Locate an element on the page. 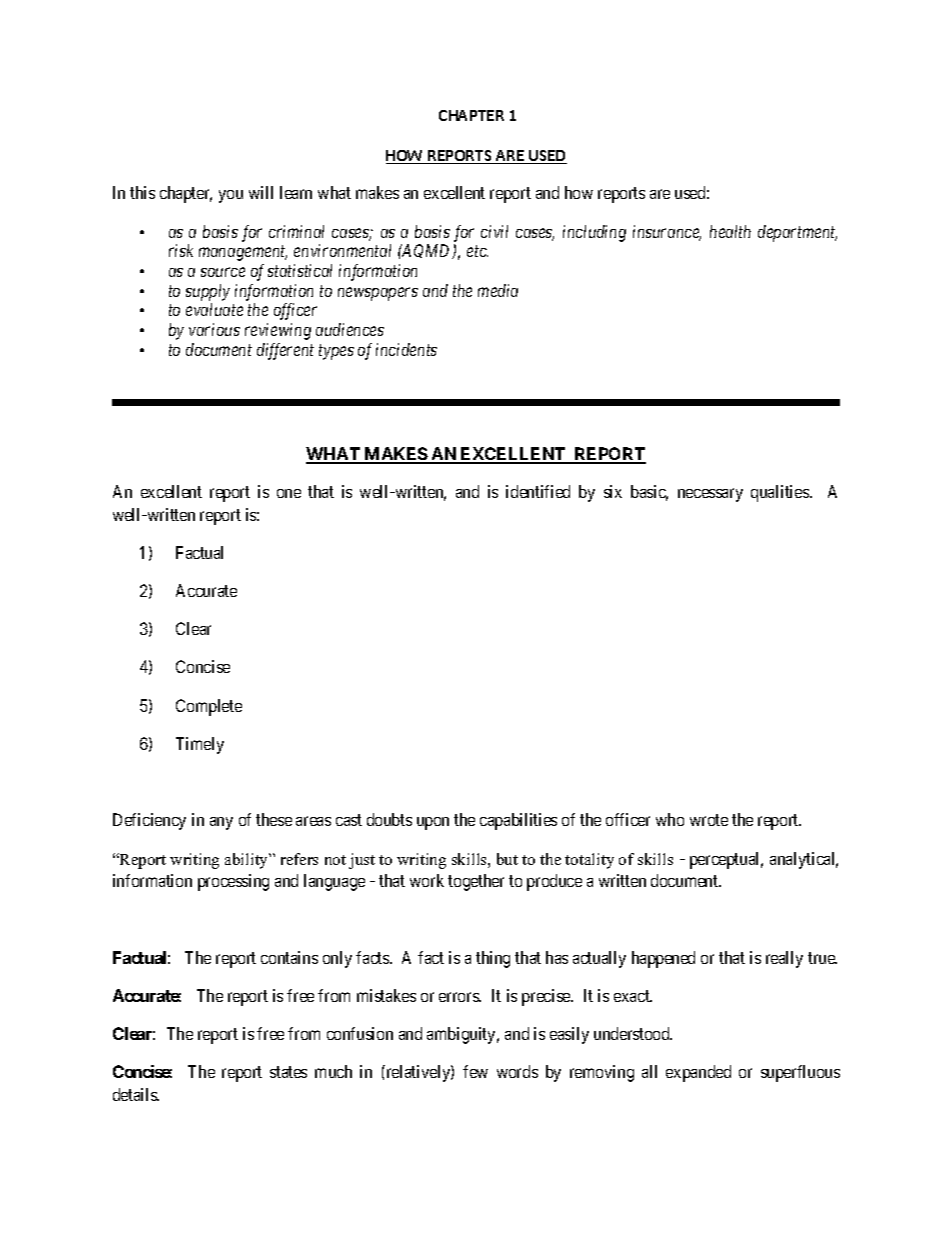  civil is located at coordinates (494, 231).
